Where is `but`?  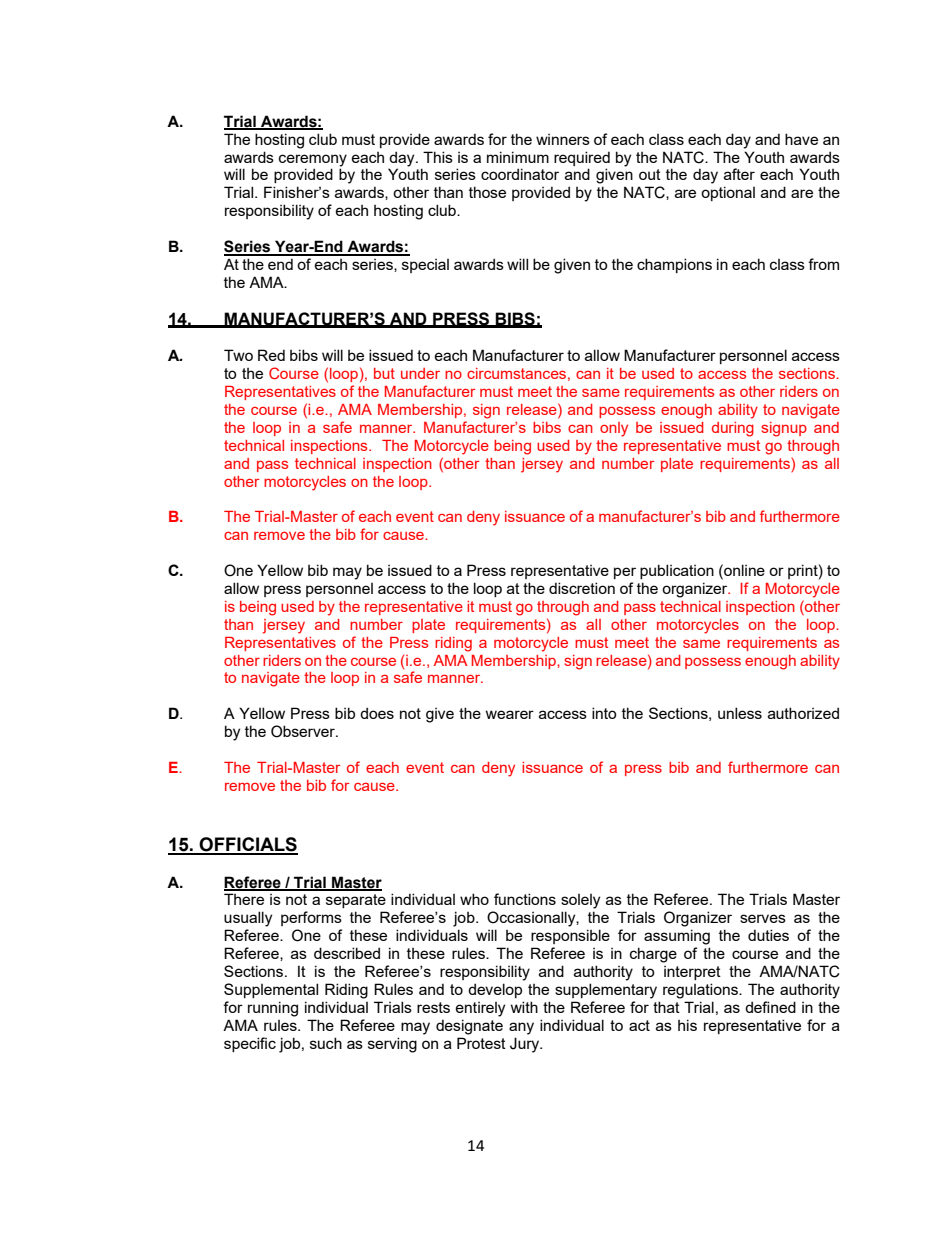
but is located at coordinates (384, 373).
